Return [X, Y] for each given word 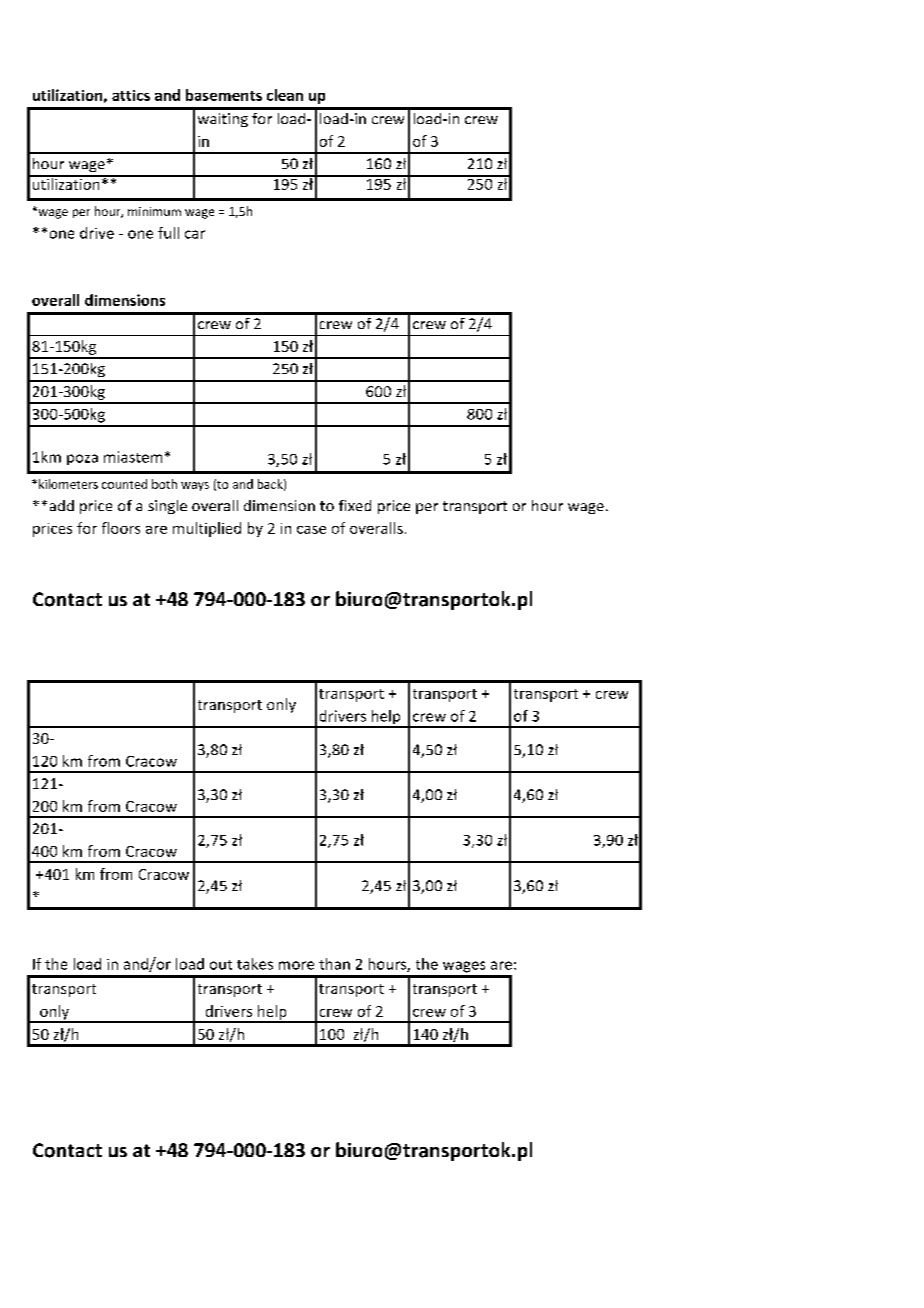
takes [255, 964]
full [168, 233]
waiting [223, 120]
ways [195, 486]
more [296, 965]
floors [121, 528]
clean [285, 95]
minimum [154, 211]
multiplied [207, 529]
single [167, 507]
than [334, 964]
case [311, 530]
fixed [355, 505]
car [195, 234]
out [221, 965]
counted [124, 484]
